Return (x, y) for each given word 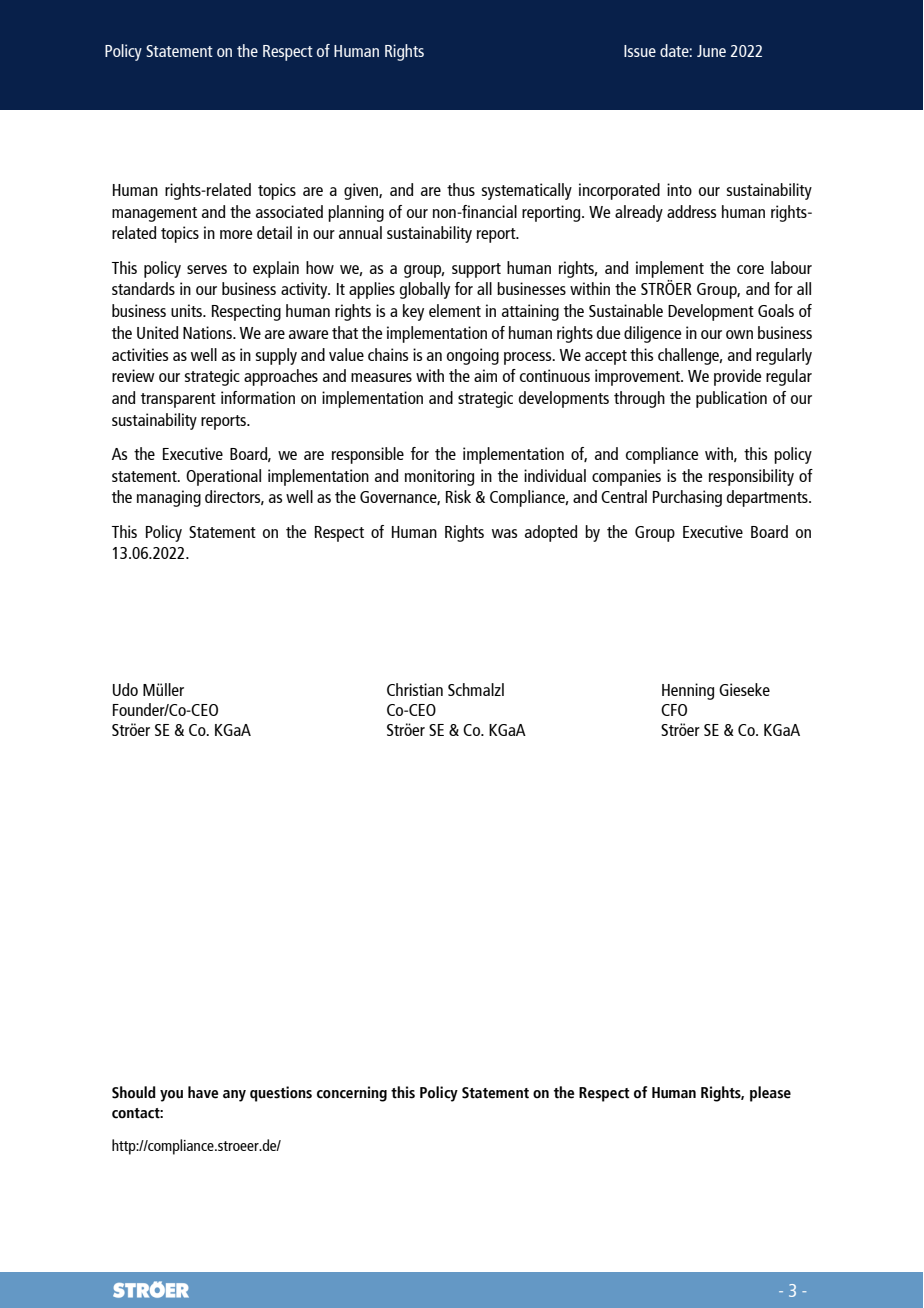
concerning (352, 1094)
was (504, 533)
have (203, 1092)
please (770, 1094)
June (711, 51)
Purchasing (687, 498)
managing (169, 498)
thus (461, 189)
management (154, 214)
